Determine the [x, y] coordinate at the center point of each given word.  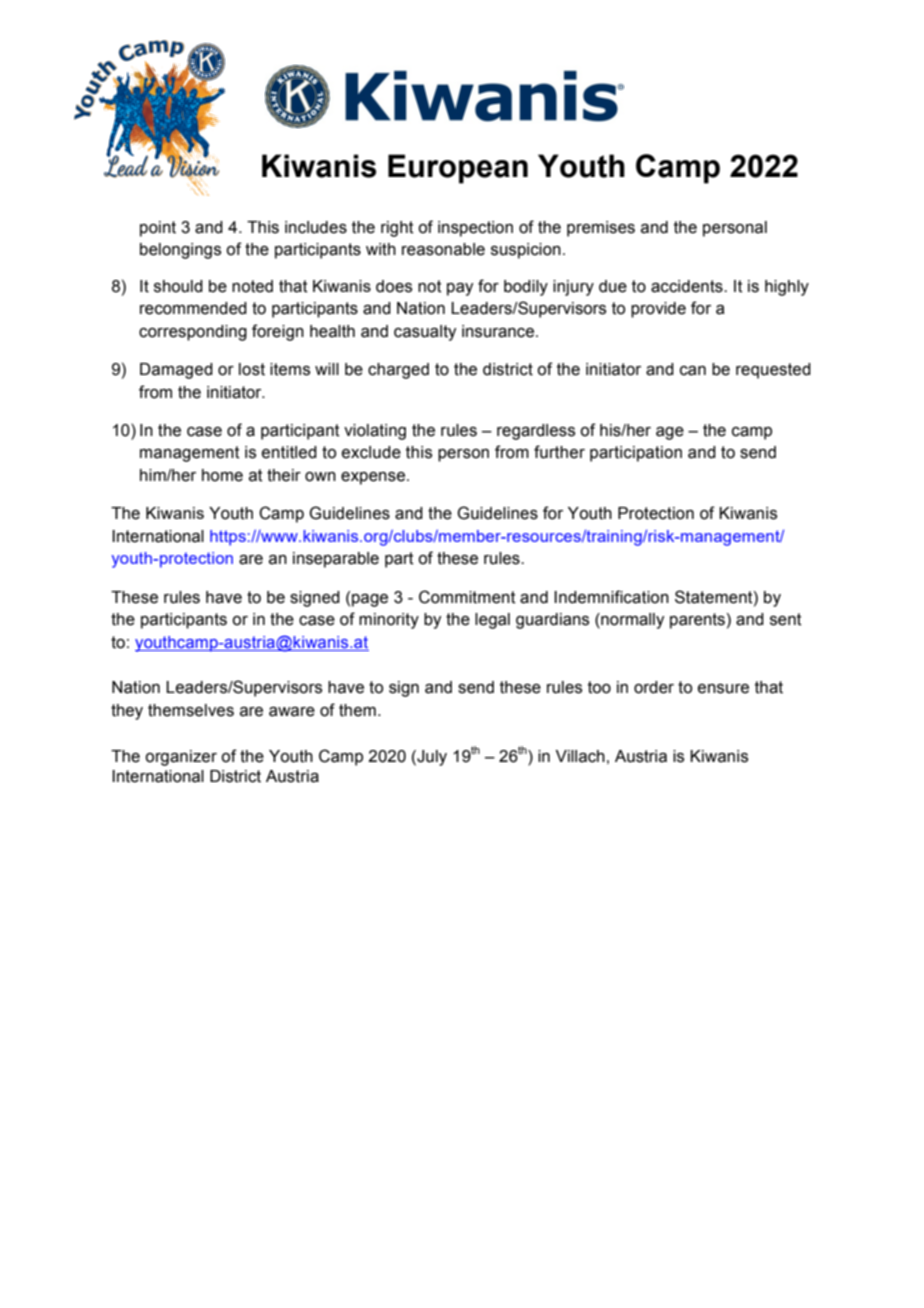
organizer [181, 758]
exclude [371, 452]
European [458, 169]
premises [601, 229]
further [559, 452]
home [222, 475]
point [158, 229]
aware [292, 712]
